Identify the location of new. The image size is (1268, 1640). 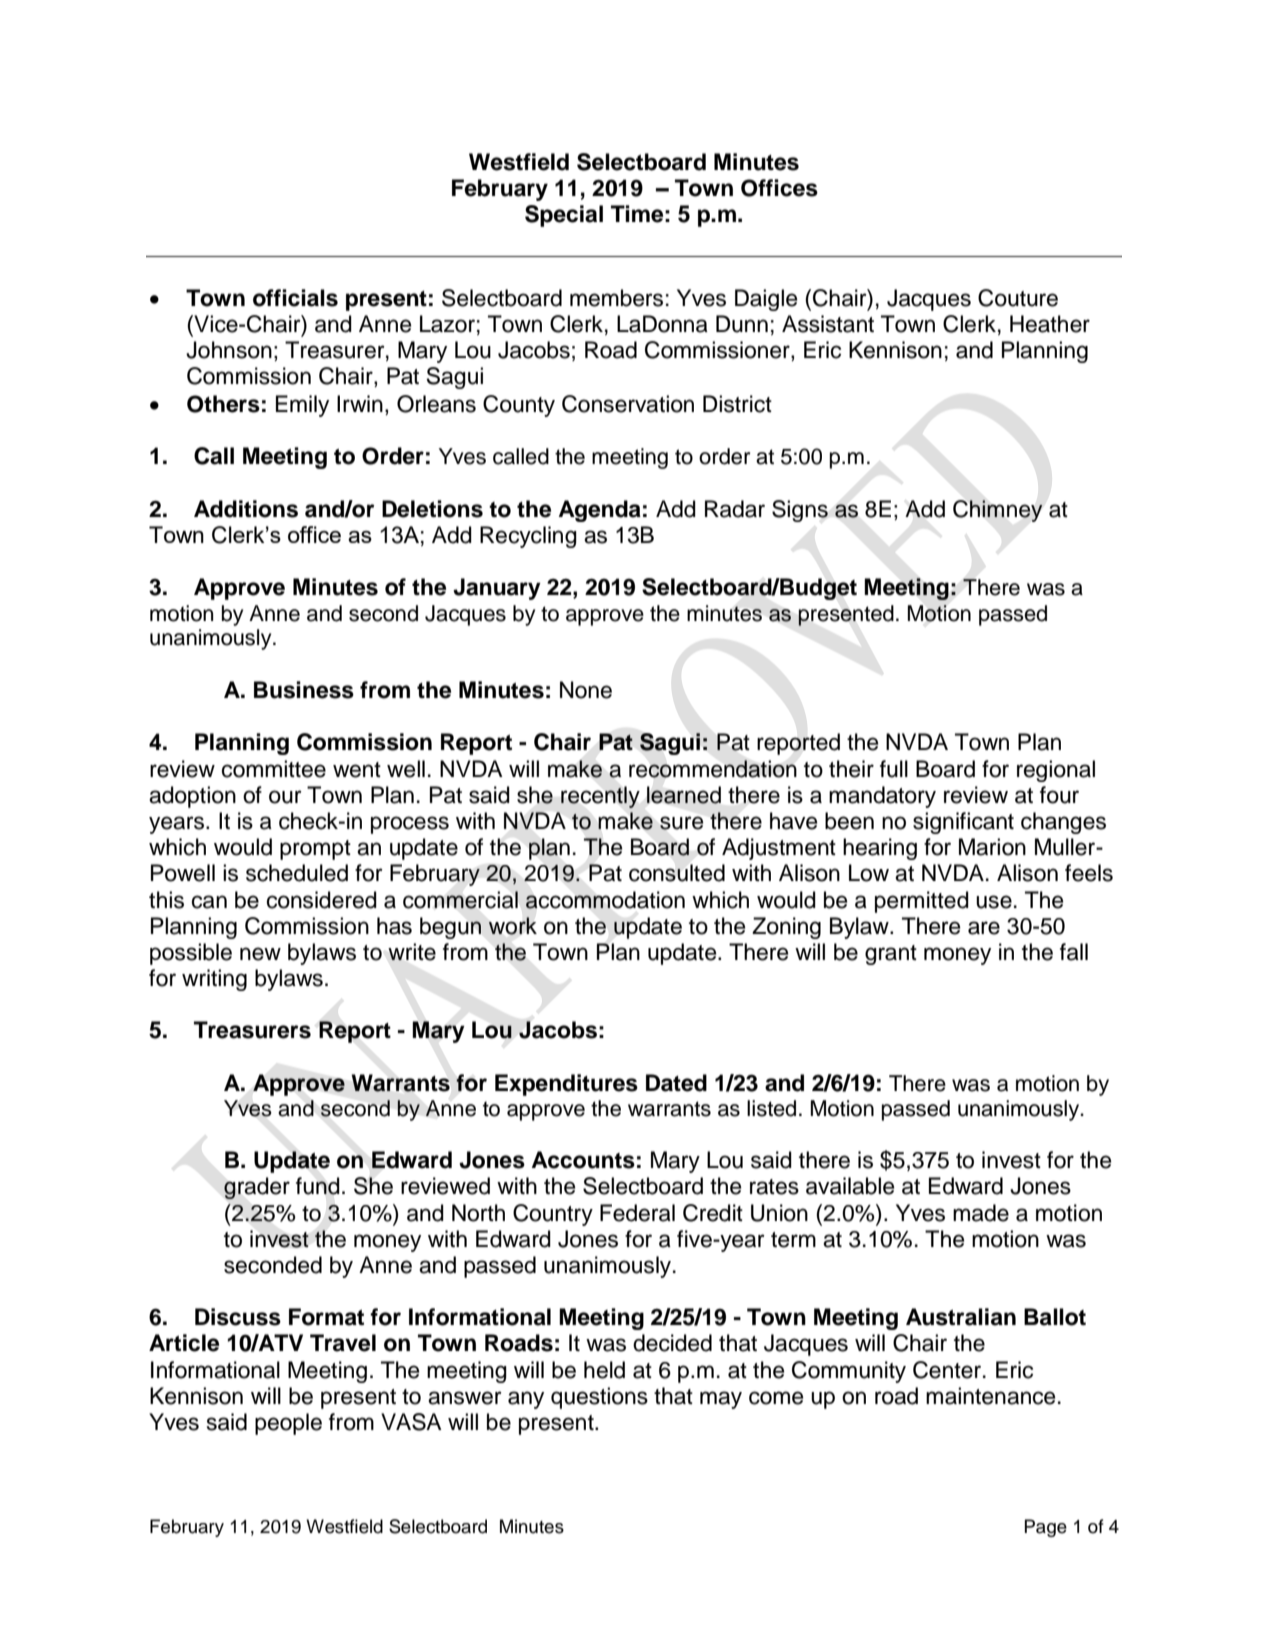
(260, 954).
